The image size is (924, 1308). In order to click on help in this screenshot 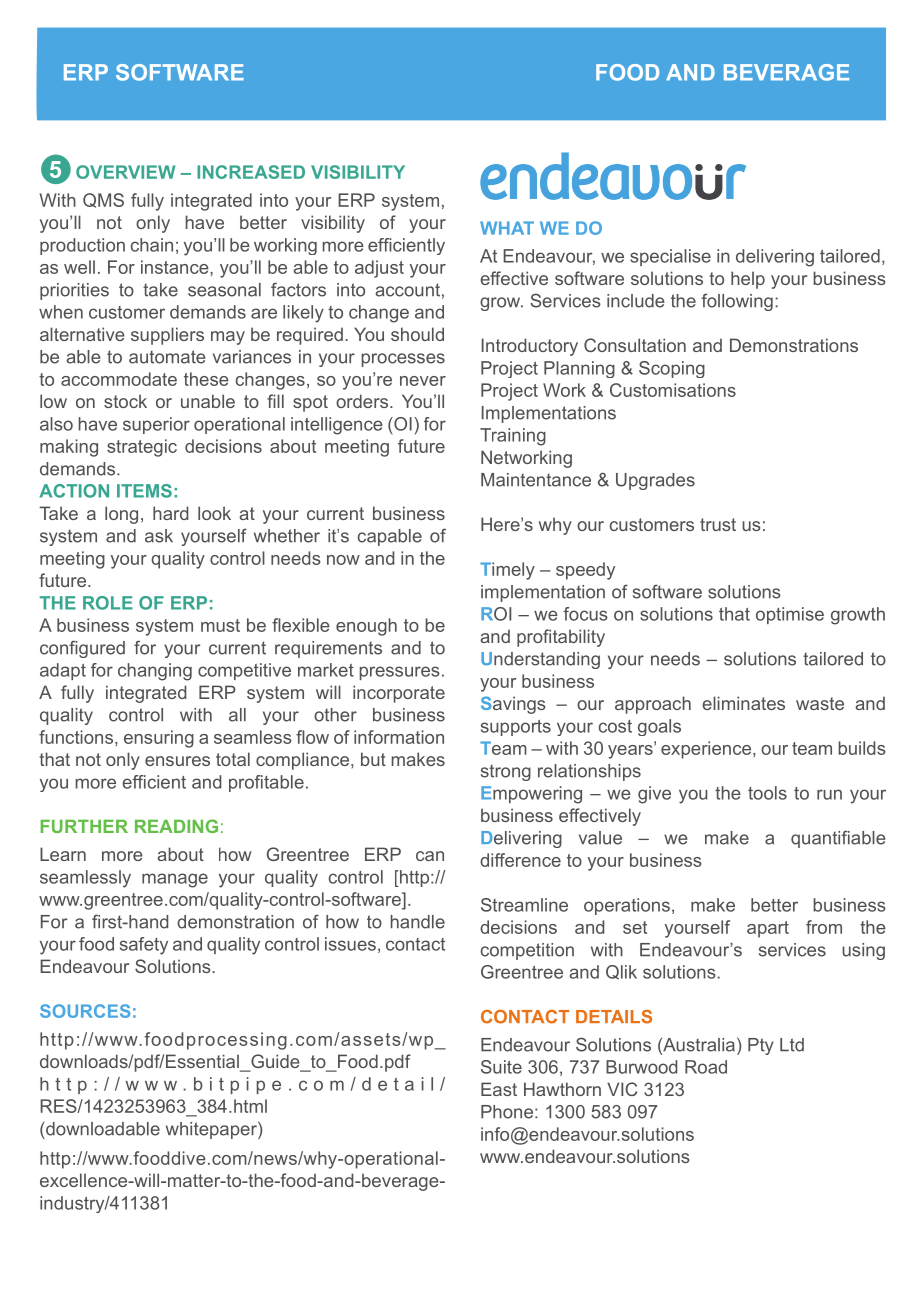, I will do `click(748, 280)`.
